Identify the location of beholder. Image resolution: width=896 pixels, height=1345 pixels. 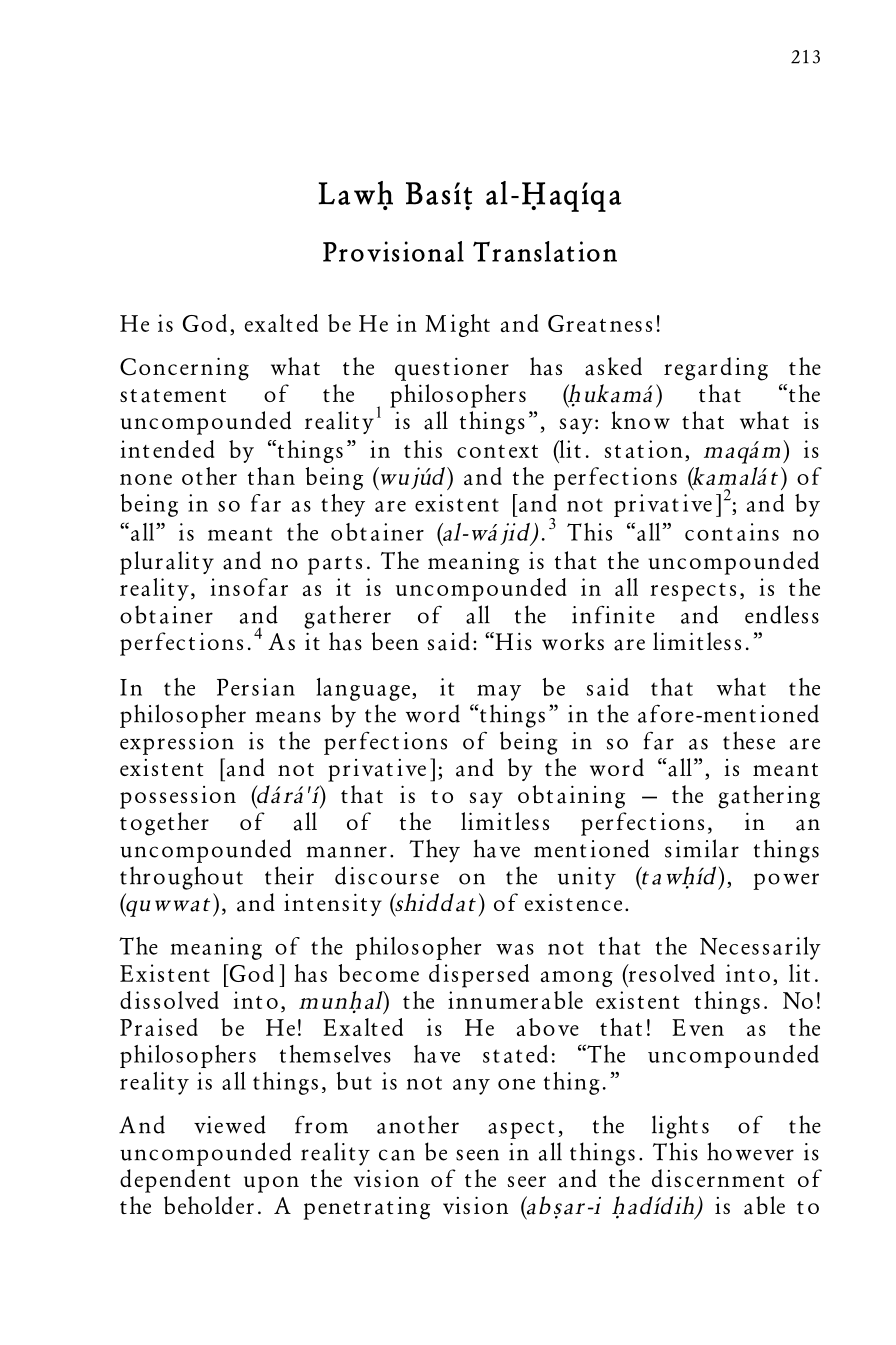
(209, 1205).
